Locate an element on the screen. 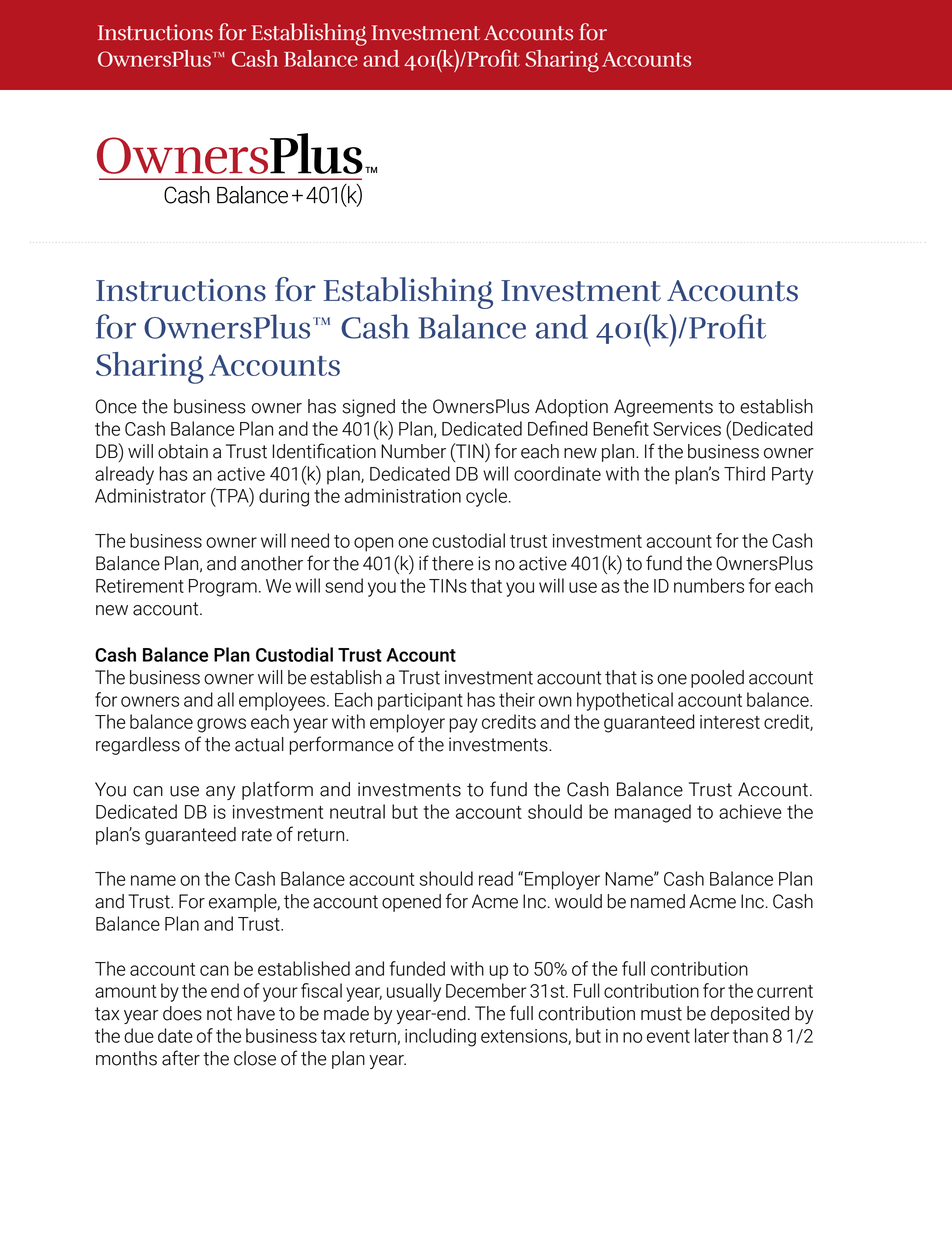 Image resolution: width=952 pixels, height=1233 pixels. Services is located at coordinates (687, 429).
